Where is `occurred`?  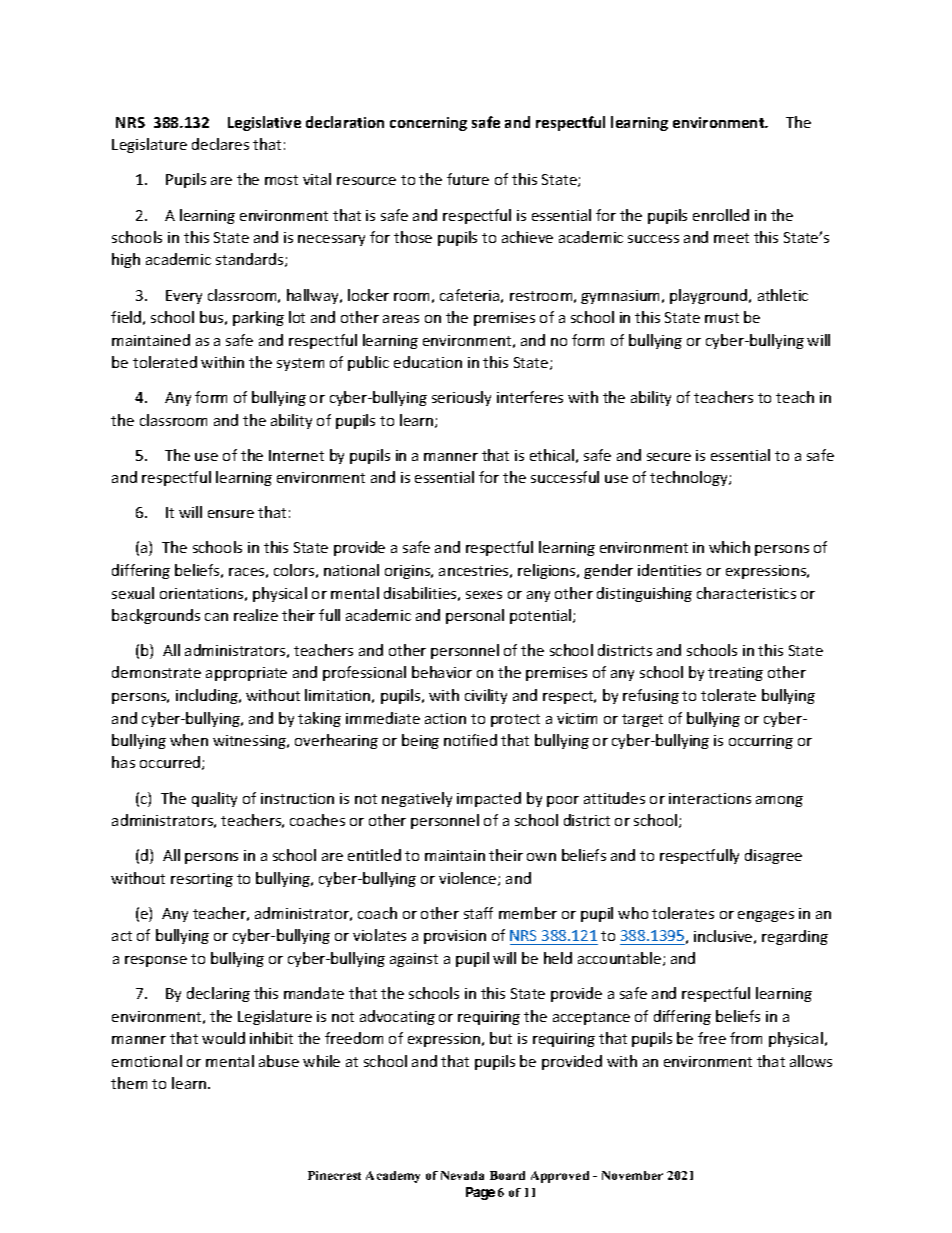
occurred is located at coordinates (171, 763).
